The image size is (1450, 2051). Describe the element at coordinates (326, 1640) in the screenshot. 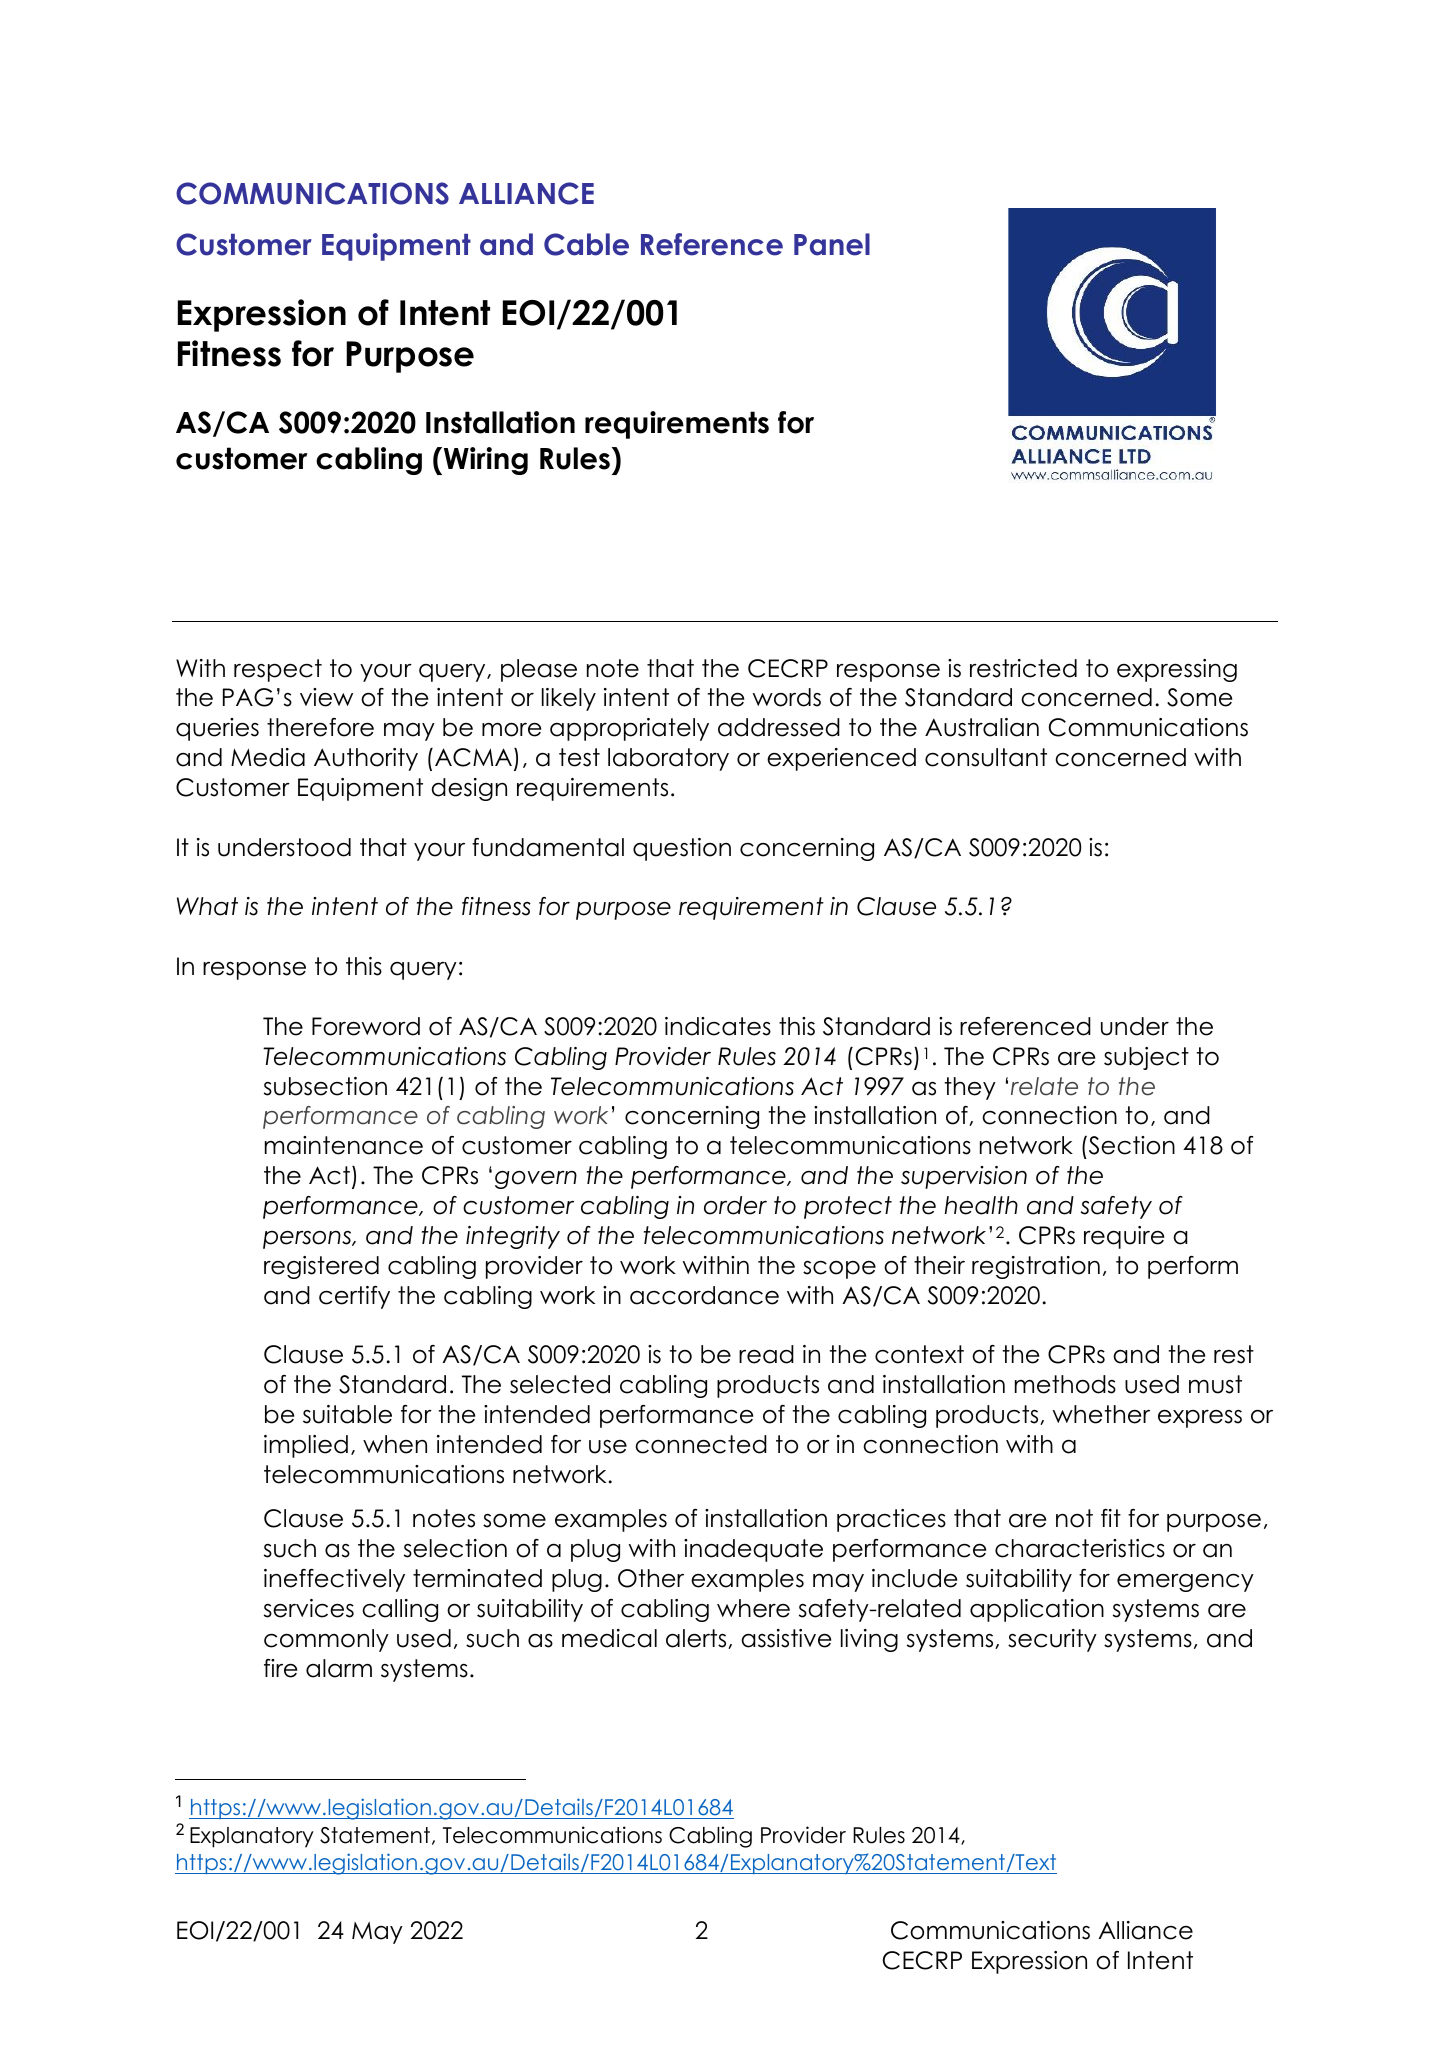

I see `commonly` at that location.
